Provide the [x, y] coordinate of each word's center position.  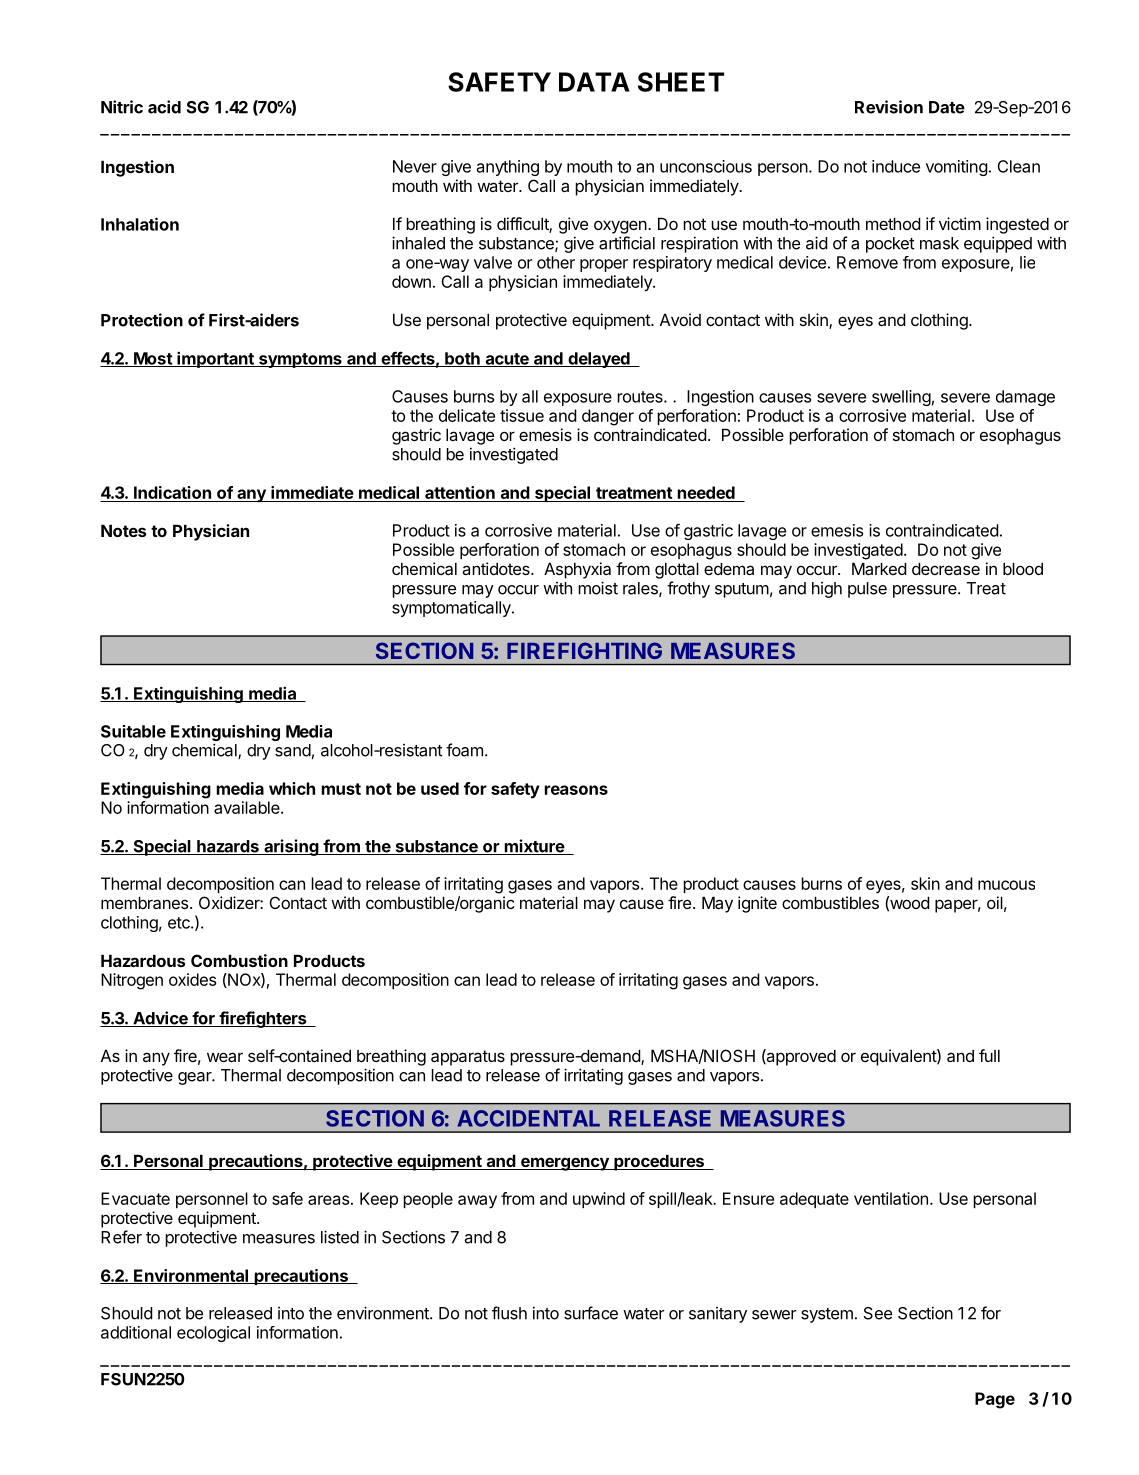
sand [293, 750]
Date [947, 107]
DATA [594, 82]
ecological [213, 1334]
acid [164, 107]
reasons [576, 790]
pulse [867, 590]
